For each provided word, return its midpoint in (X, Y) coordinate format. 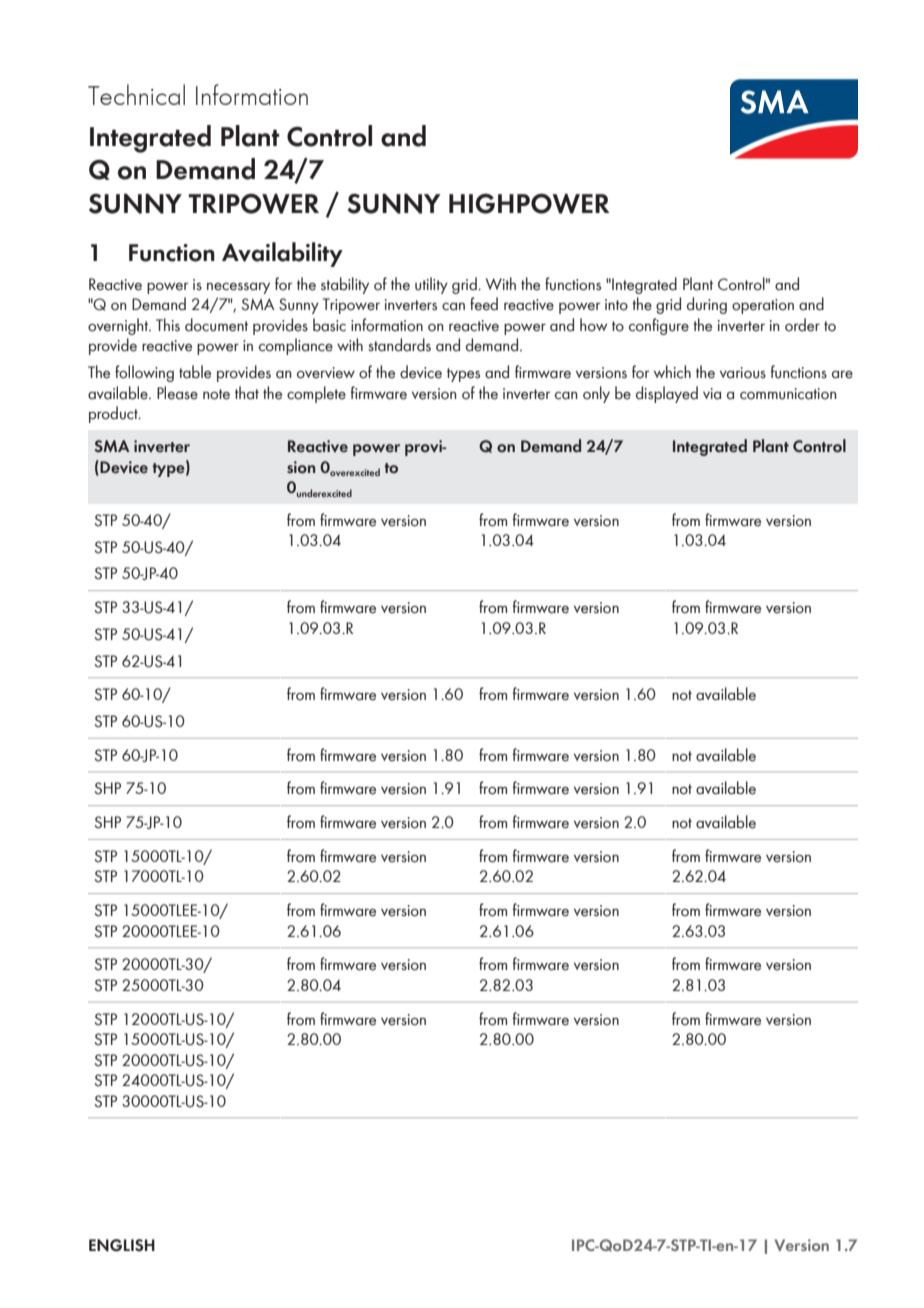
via (712, 394)
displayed (667, 394)
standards (399, 345)
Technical (136, 94)
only (596, 394)
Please (177, 393)
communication (788, 394)
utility (431, 285)
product (114, 414)
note (216, 394)
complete (316, 394)
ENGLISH (122, 1245)
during (707, 305)
